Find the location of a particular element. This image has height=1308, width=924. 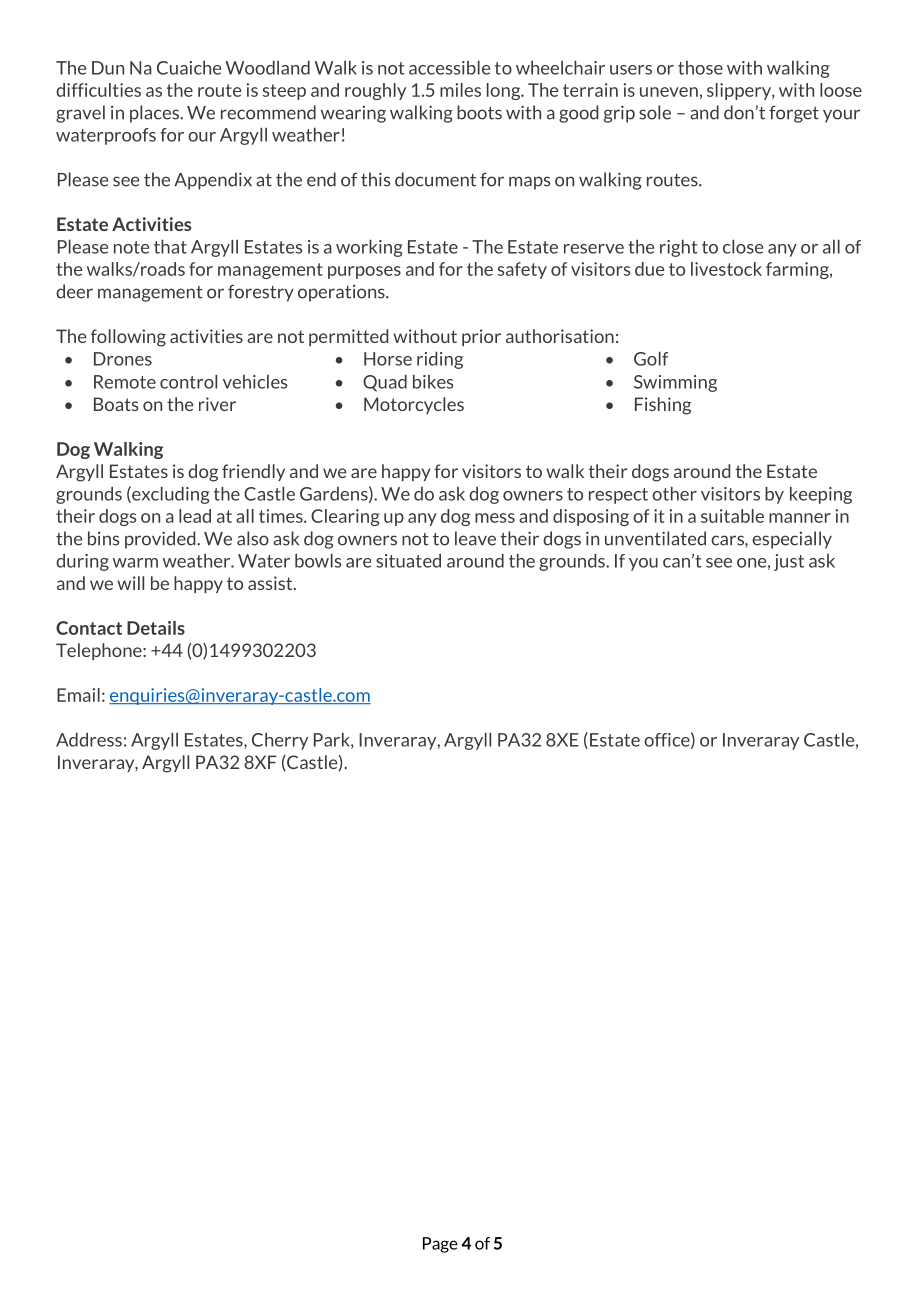

suitable is located at coordinates (732, 516).
